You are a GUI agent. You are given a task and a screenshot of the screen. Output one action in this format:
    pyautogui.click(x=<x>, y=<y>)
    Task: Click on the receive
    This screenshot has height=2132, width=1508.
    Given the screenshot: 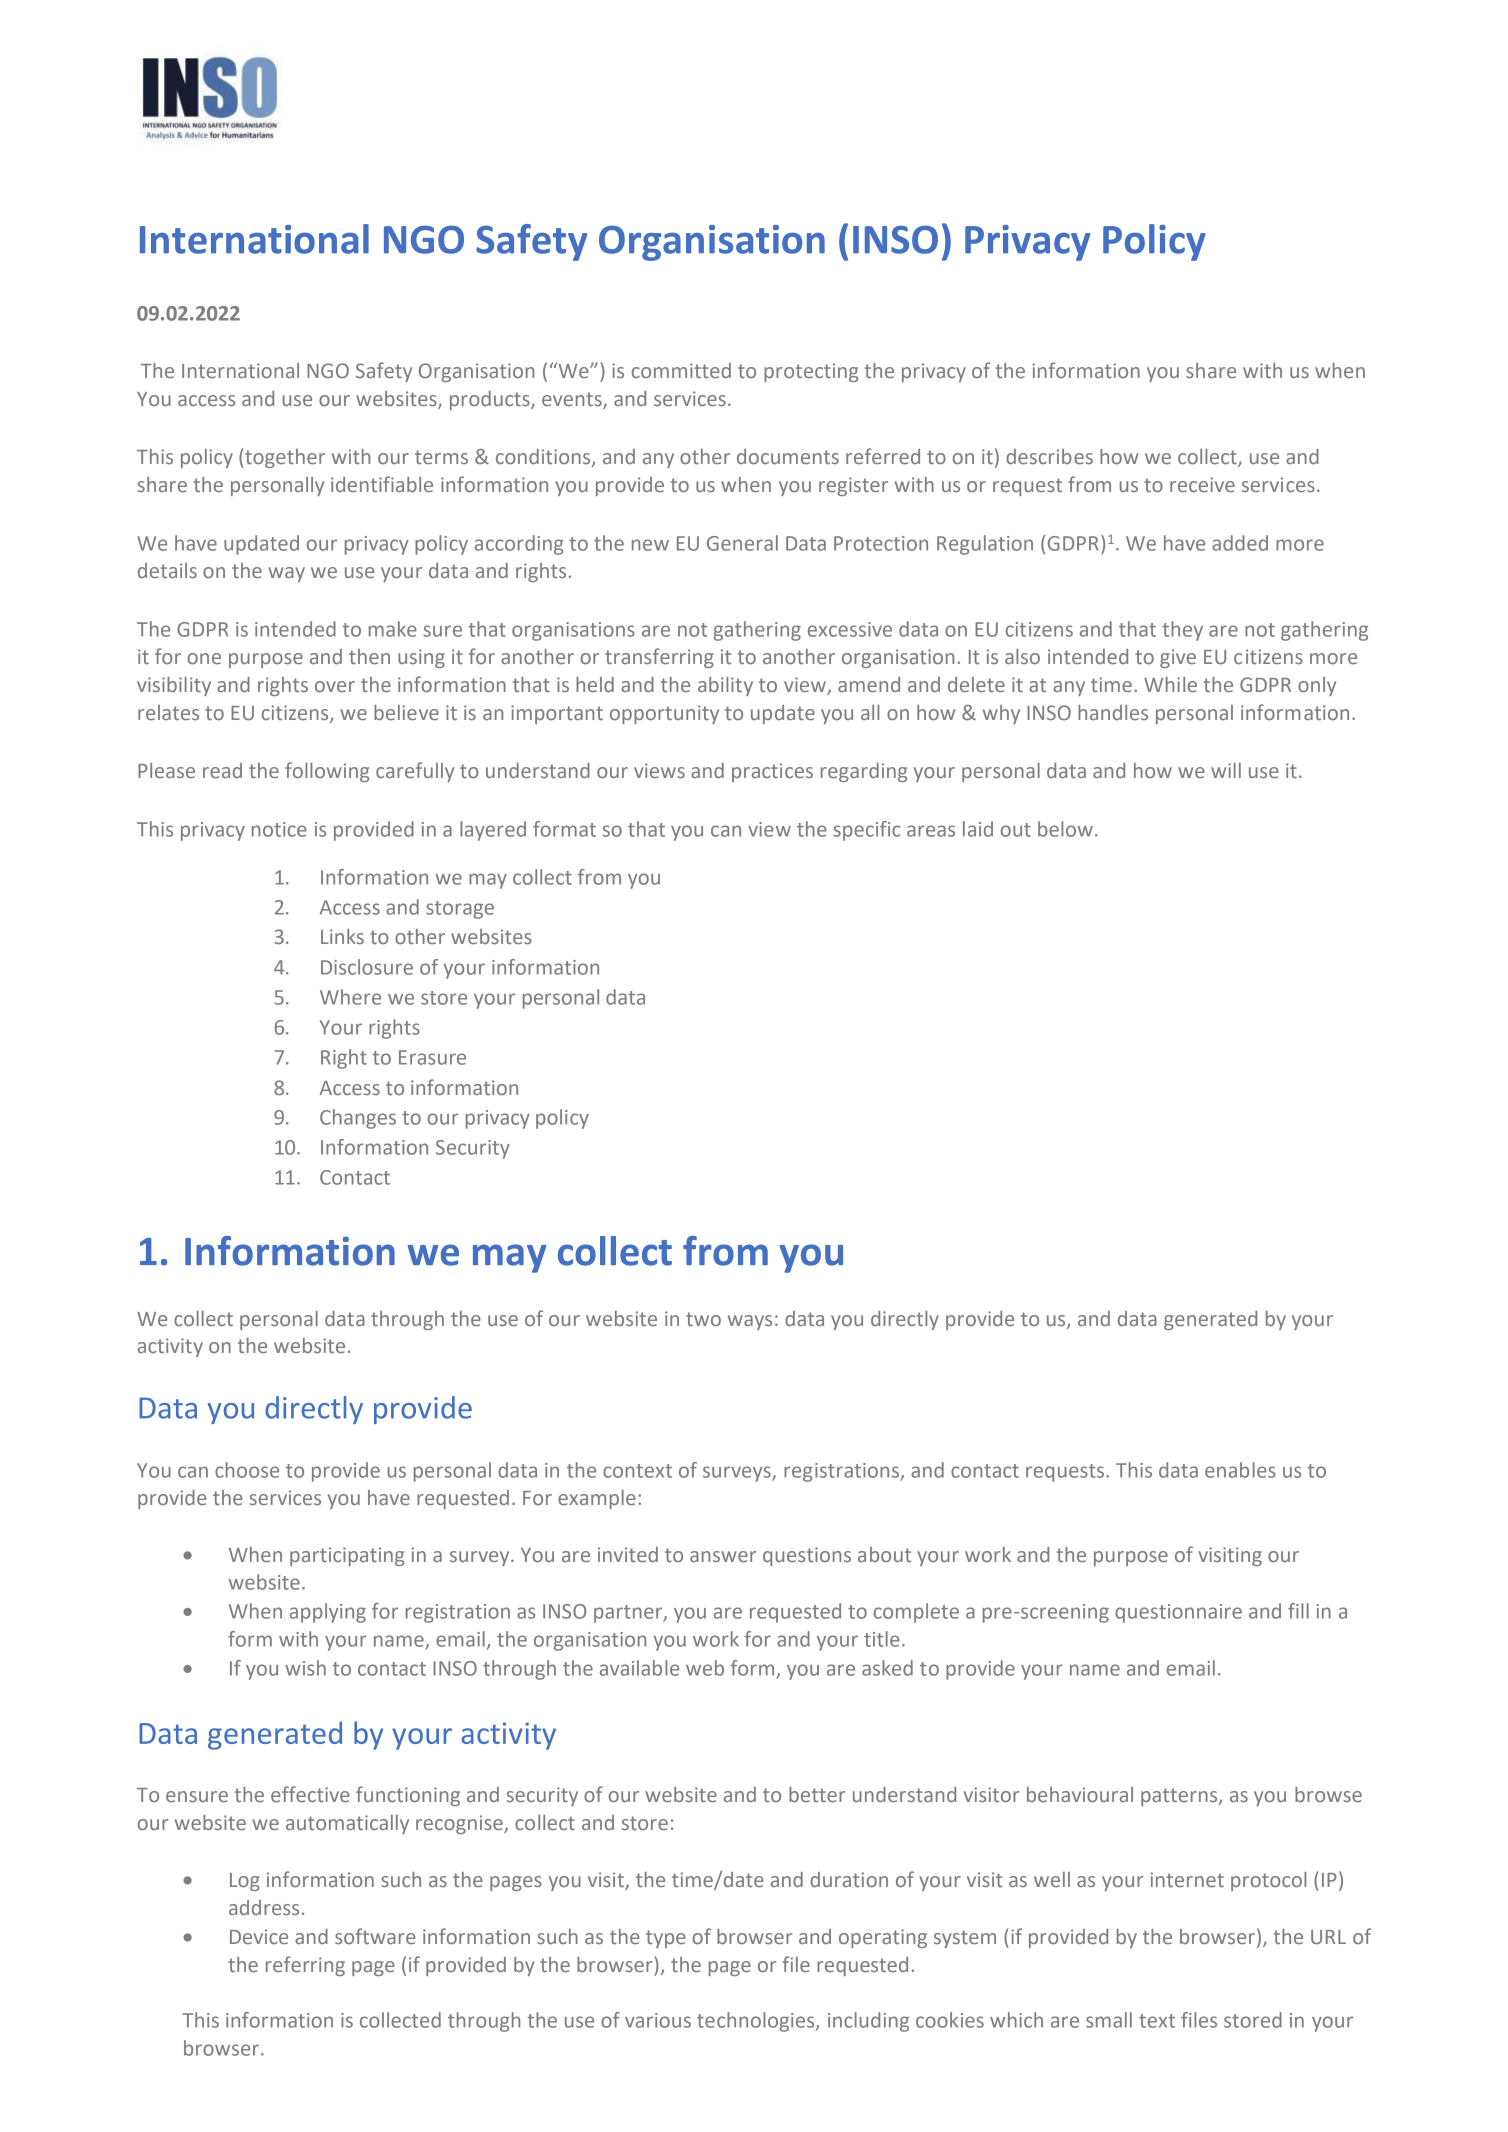 What is the action you would take?
    pyautogui.click(x=1202, y=484)
